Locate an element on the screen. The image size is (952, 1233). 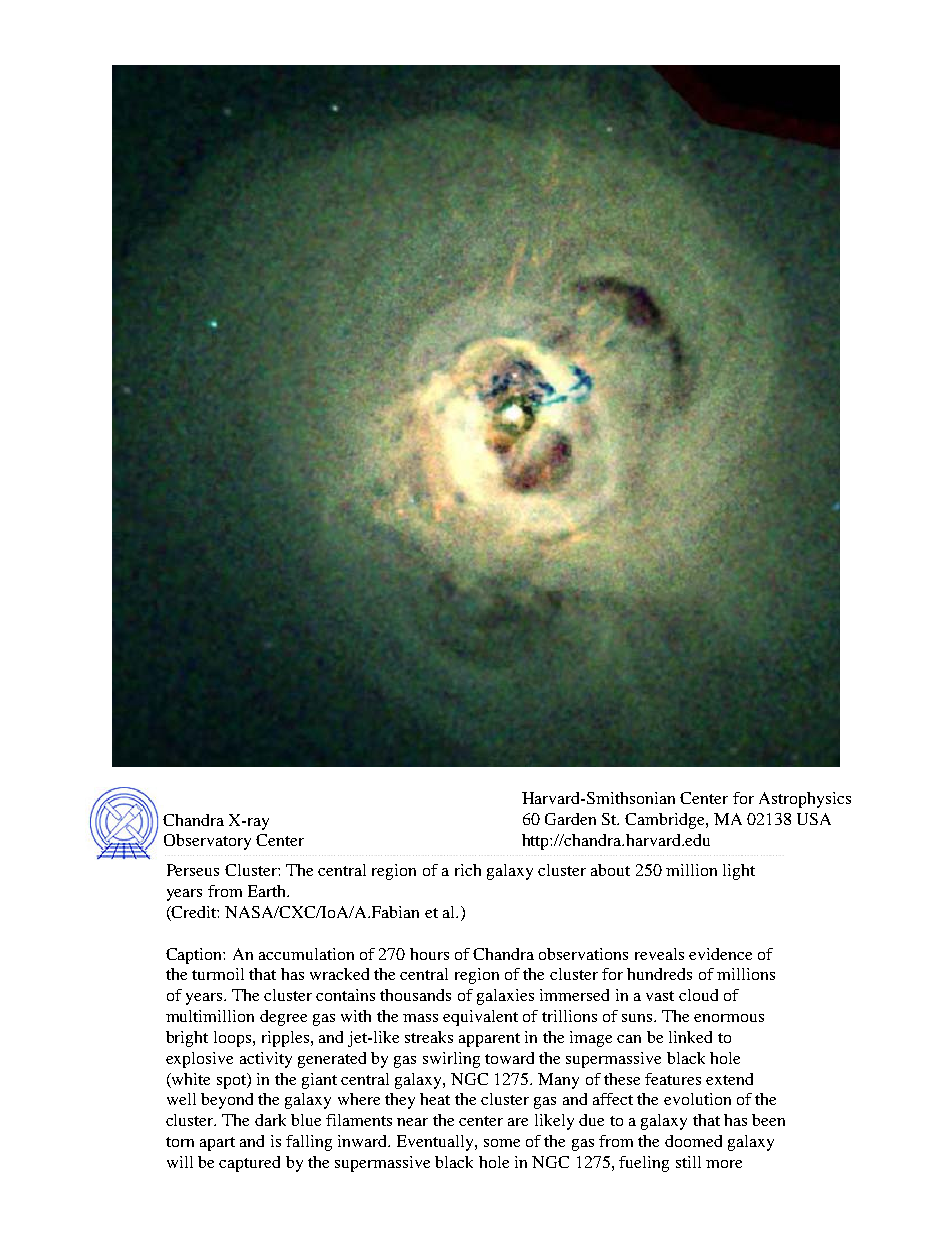
Cambridge is located at coordinates (666, 821).
